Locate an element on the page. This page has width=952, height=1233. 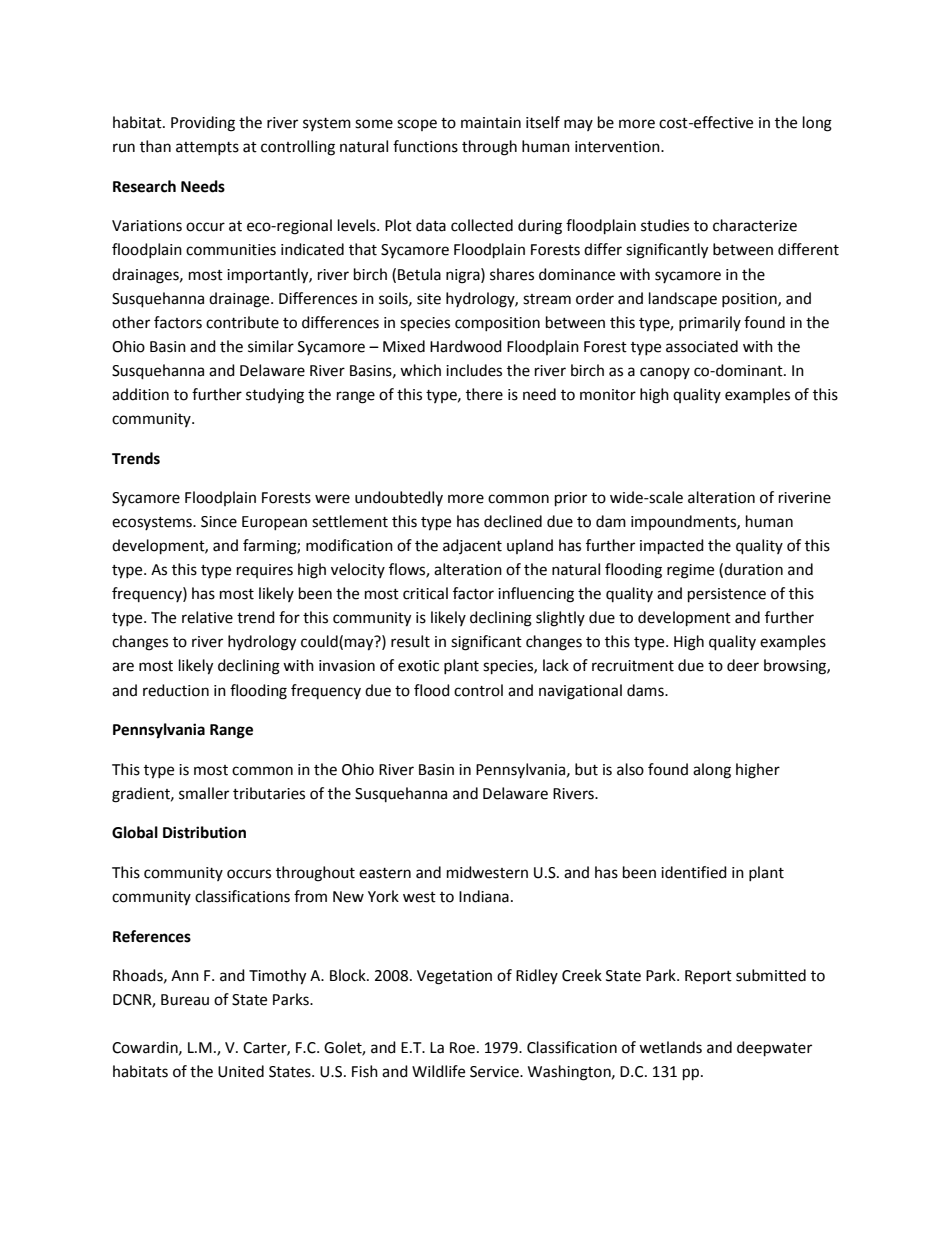
attempts is located at coordinates (207, 148).
